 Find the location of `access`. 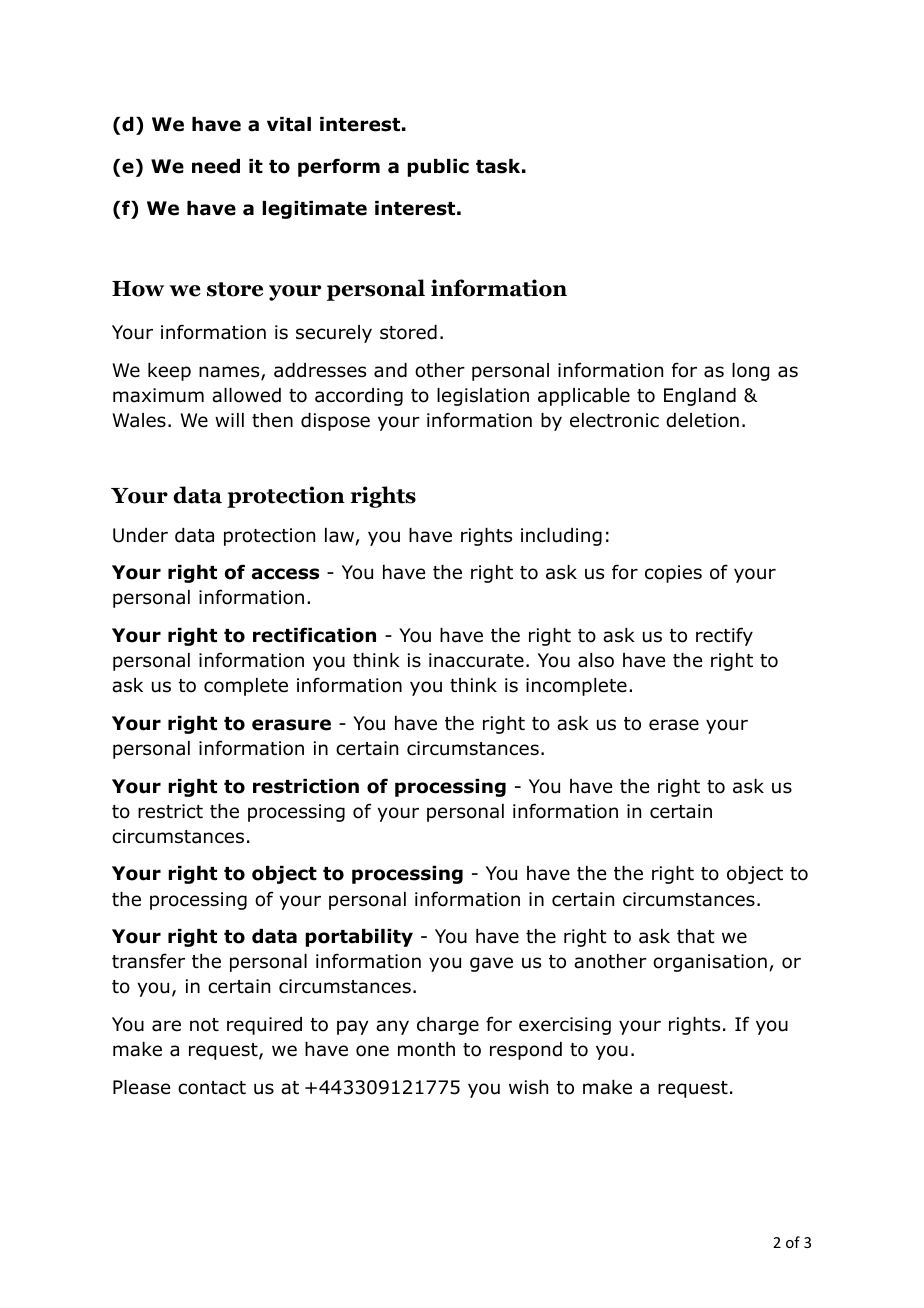

access is located at coordinates (285, 574).
